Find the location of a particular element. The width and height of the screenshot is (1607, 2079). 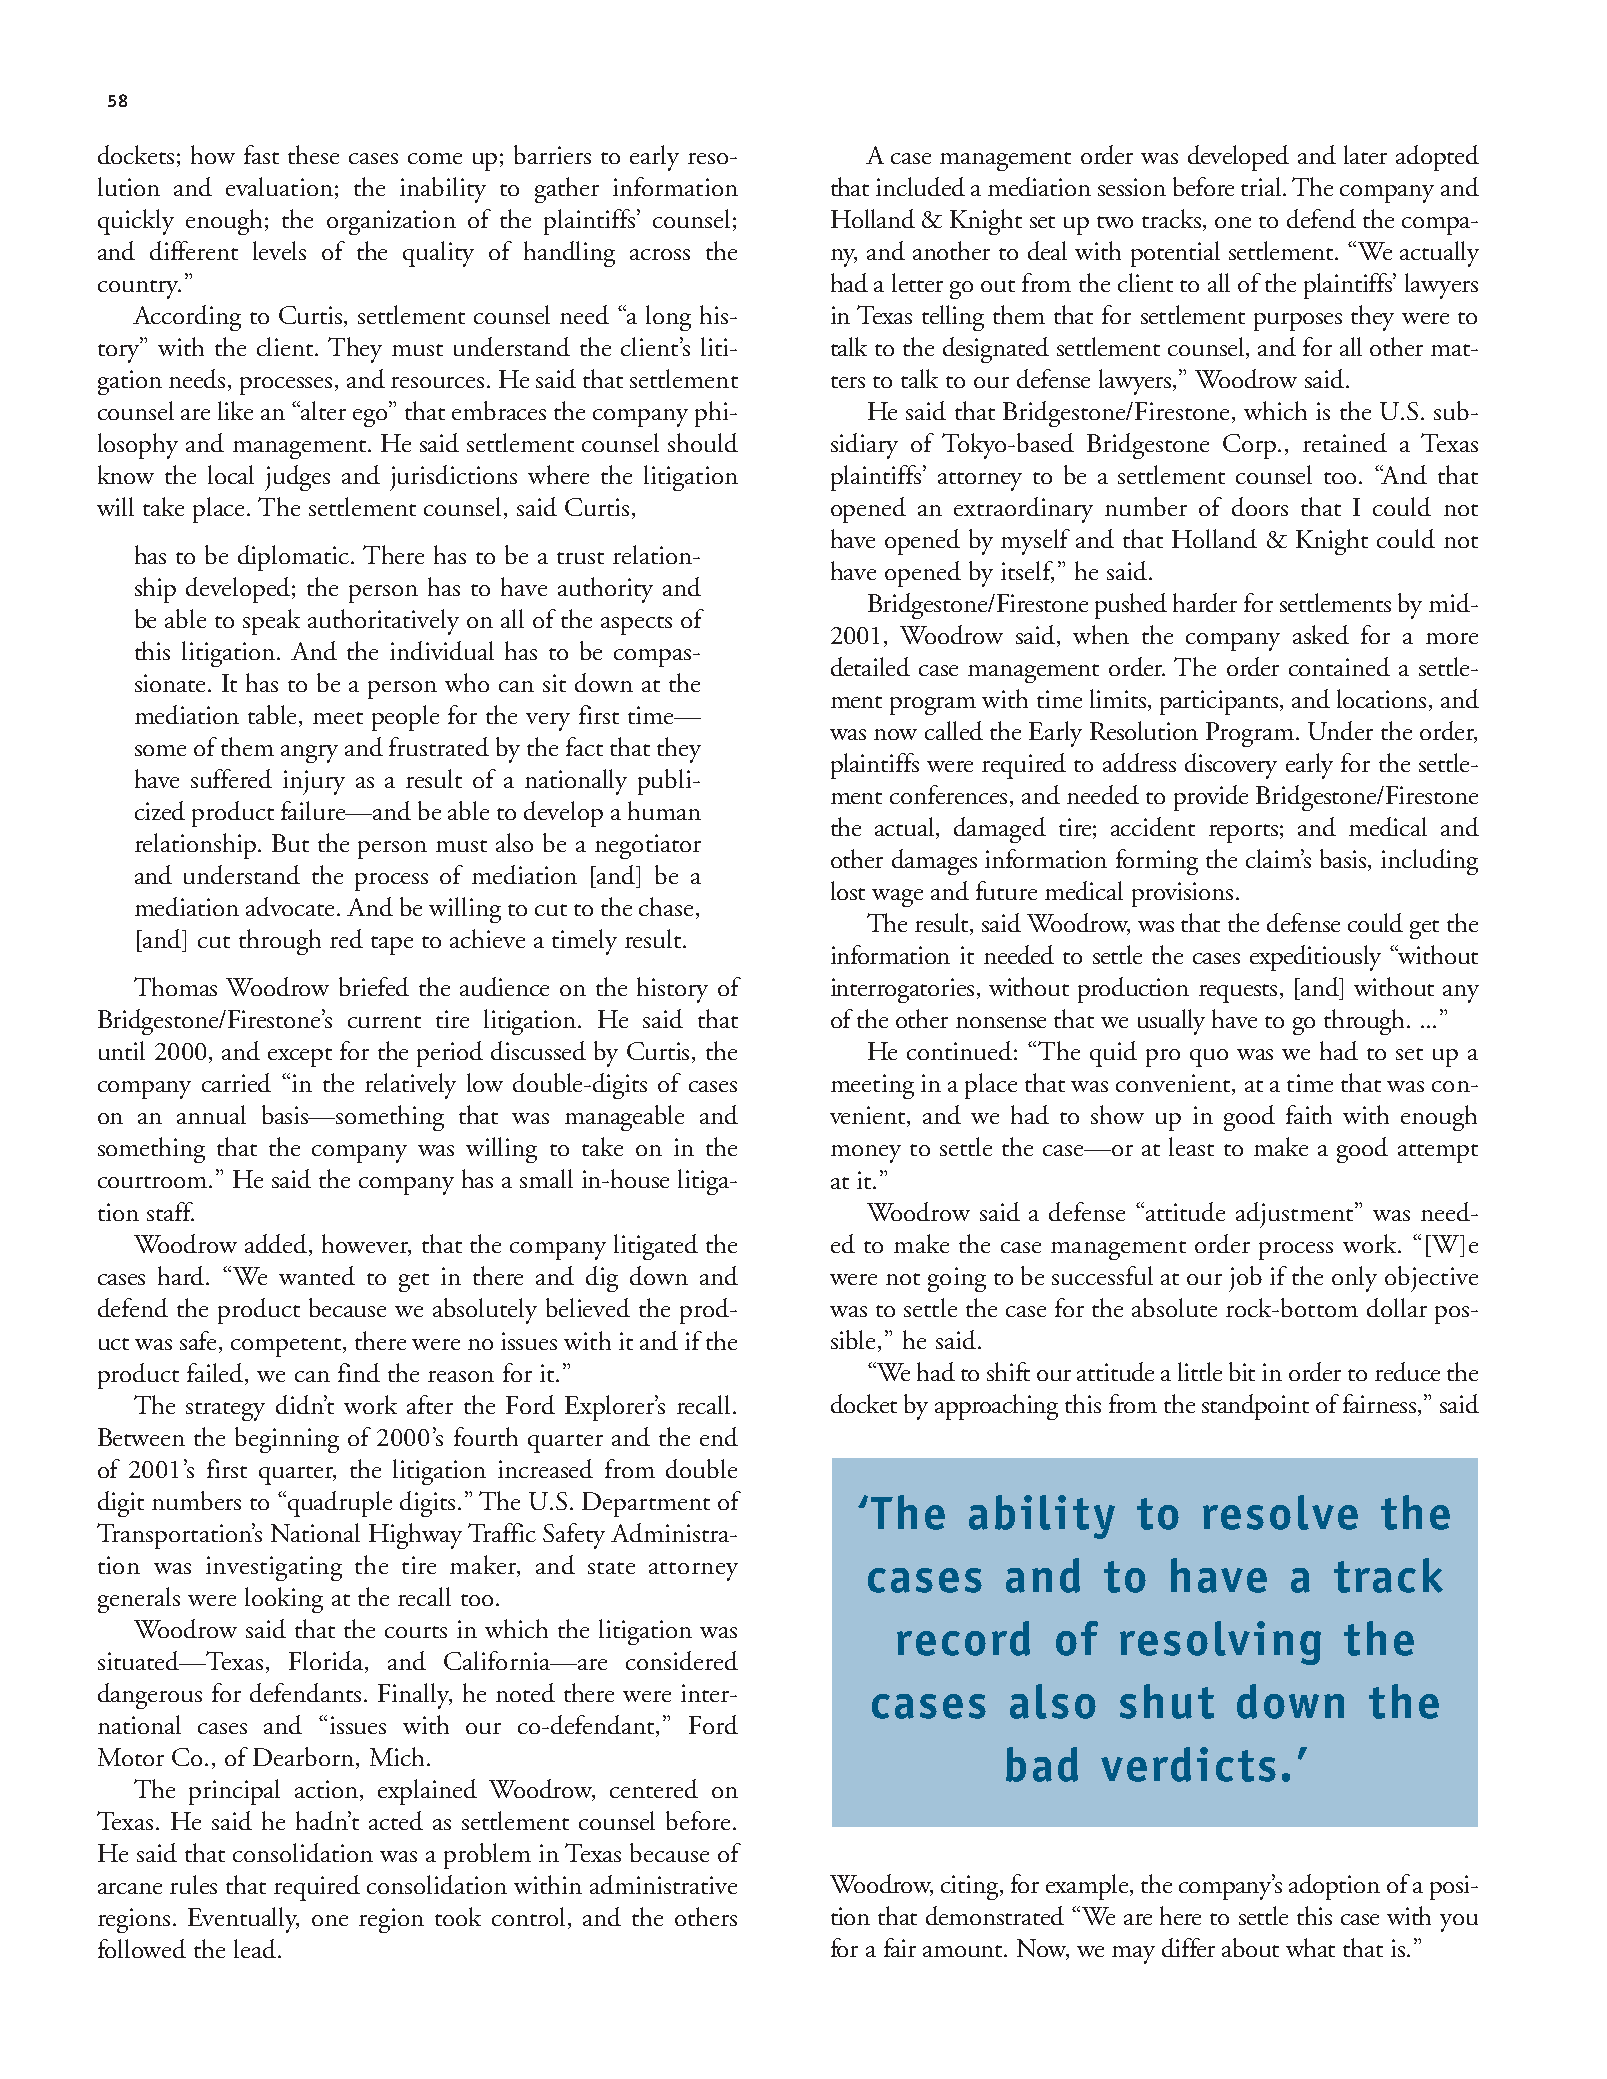

Eventually is located at coordinates (243, 1920).
